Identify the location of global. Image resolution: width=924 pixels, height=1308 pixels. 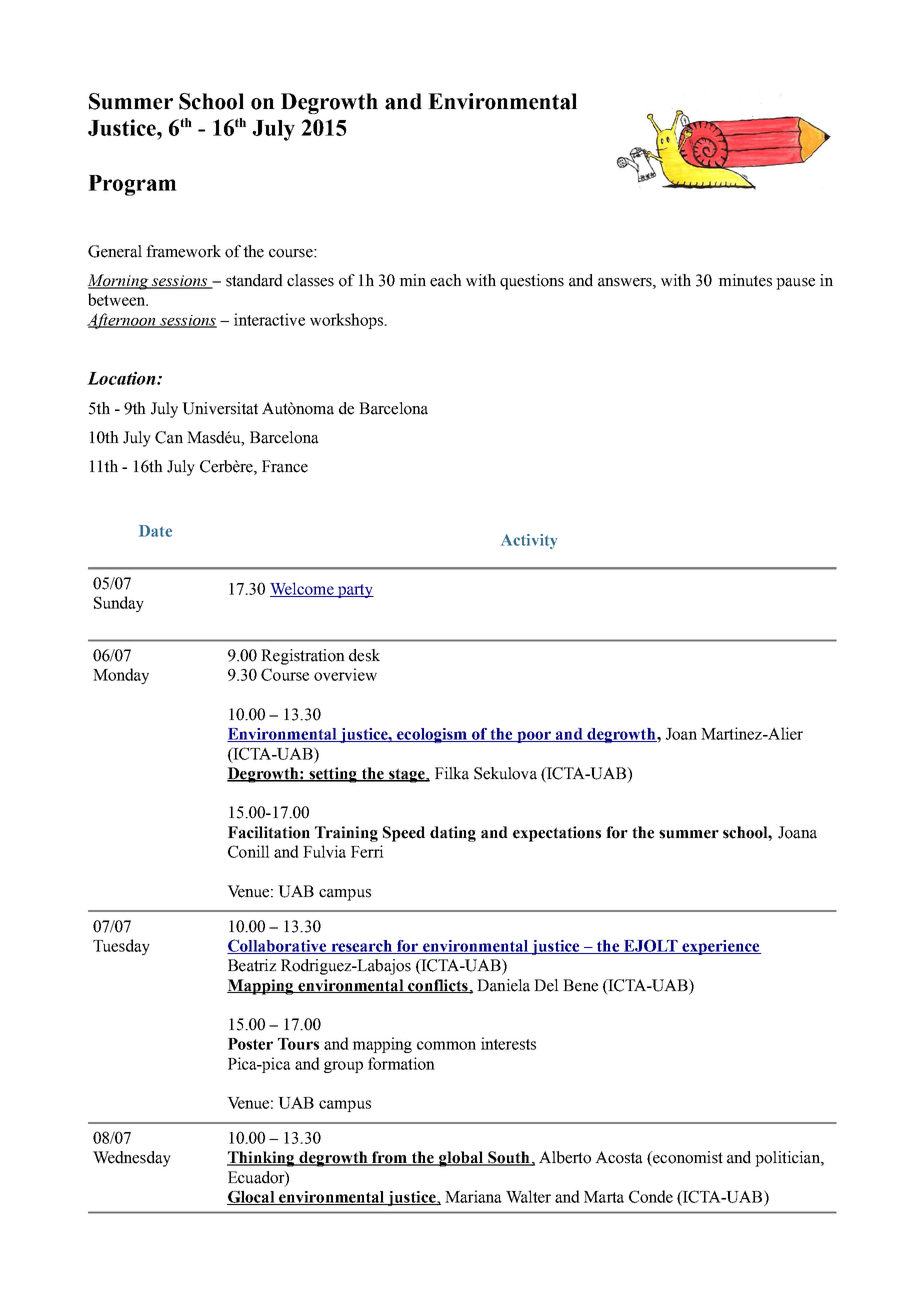
(461, 1159).
